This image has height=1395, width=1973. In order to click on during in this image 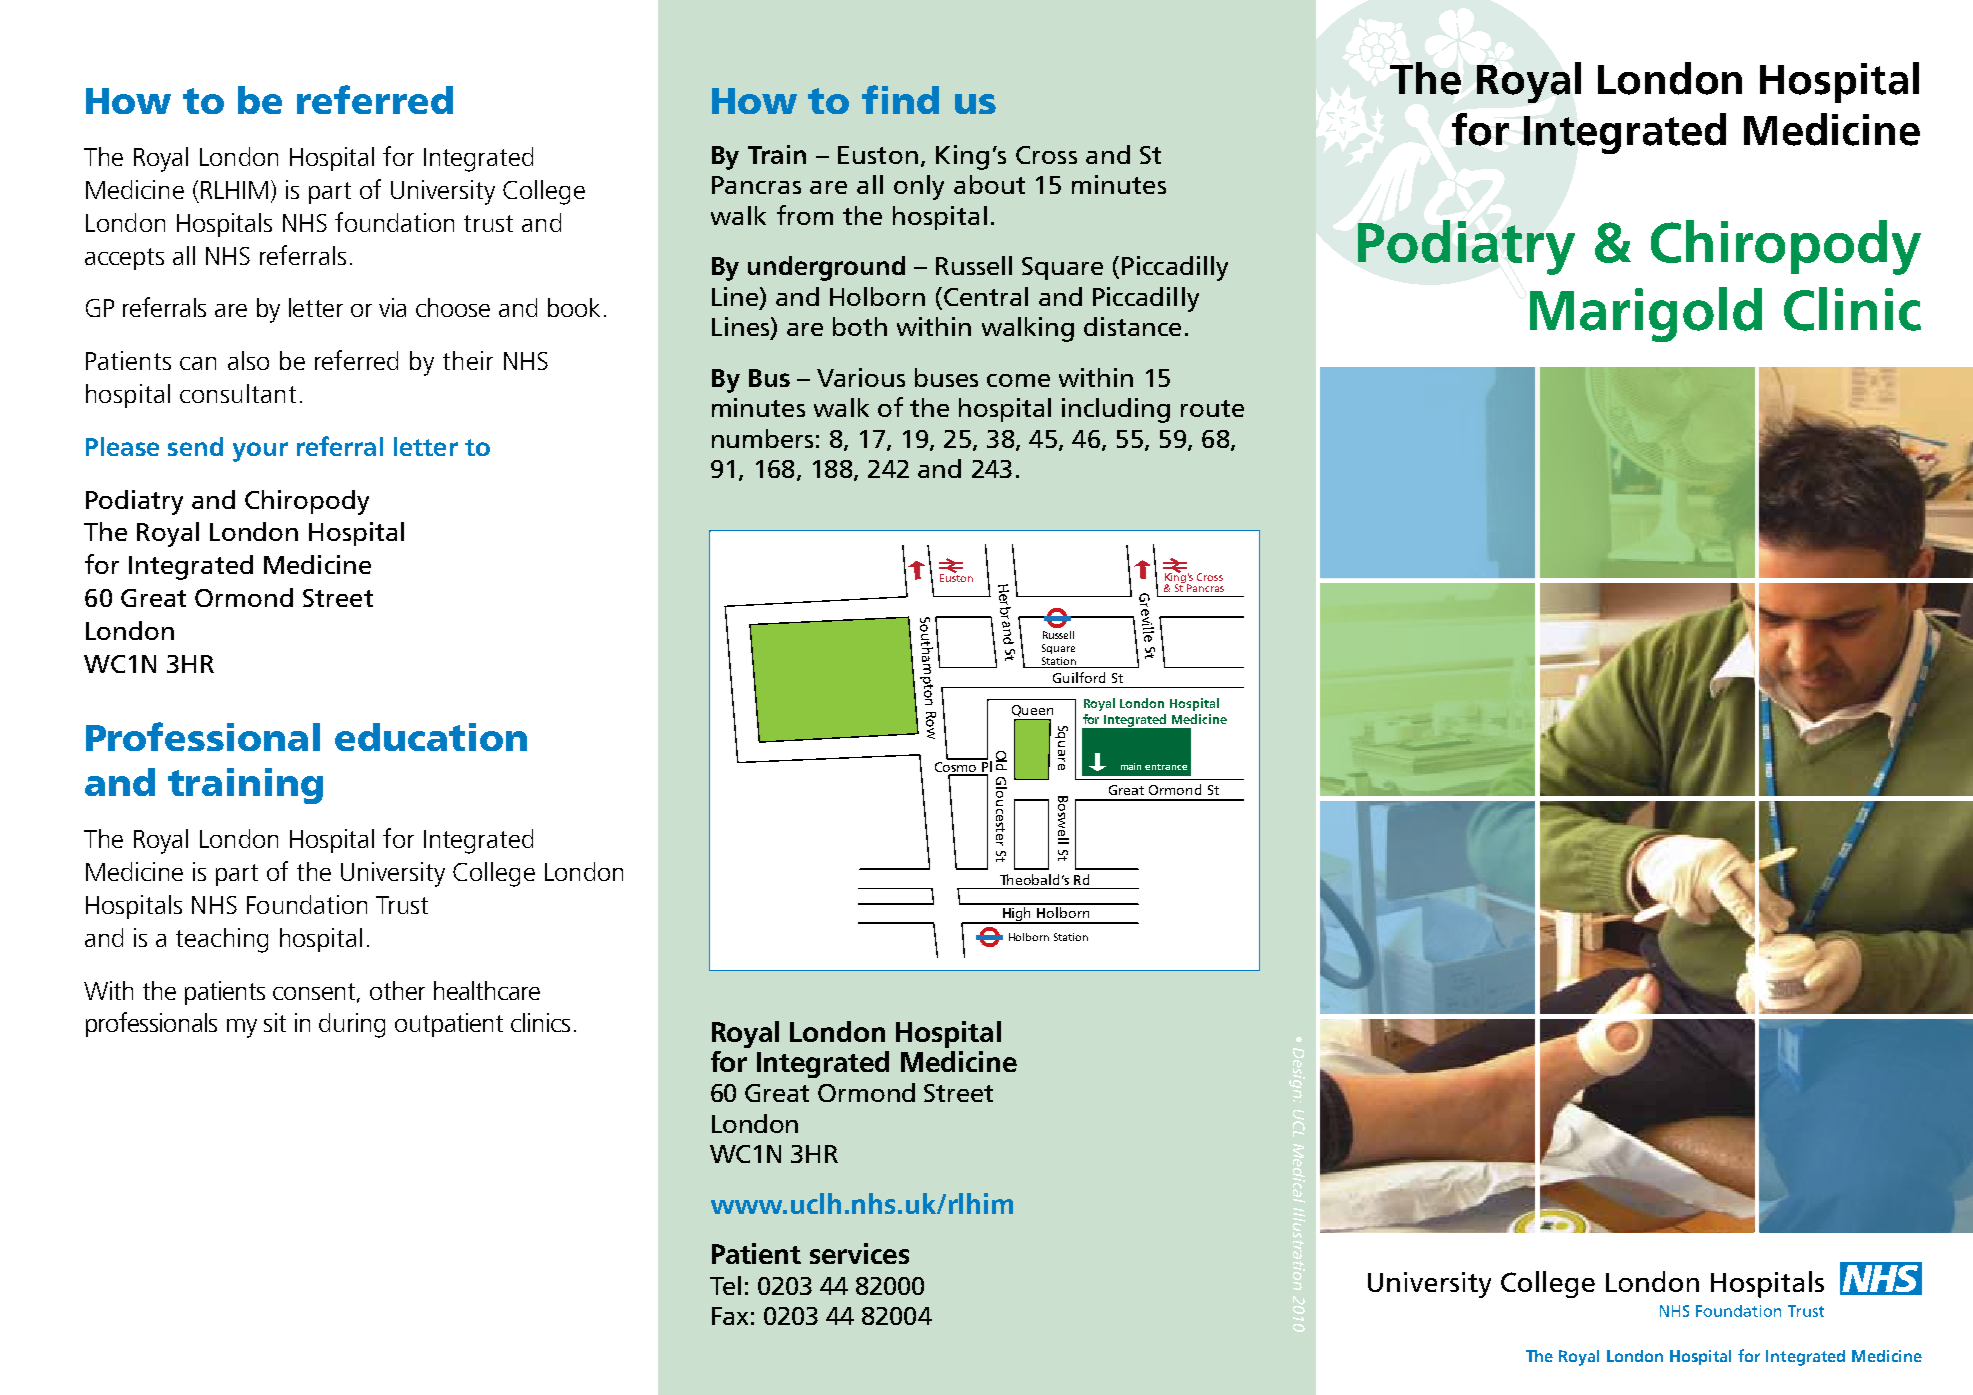, I will do `click(352, 1025)`.
